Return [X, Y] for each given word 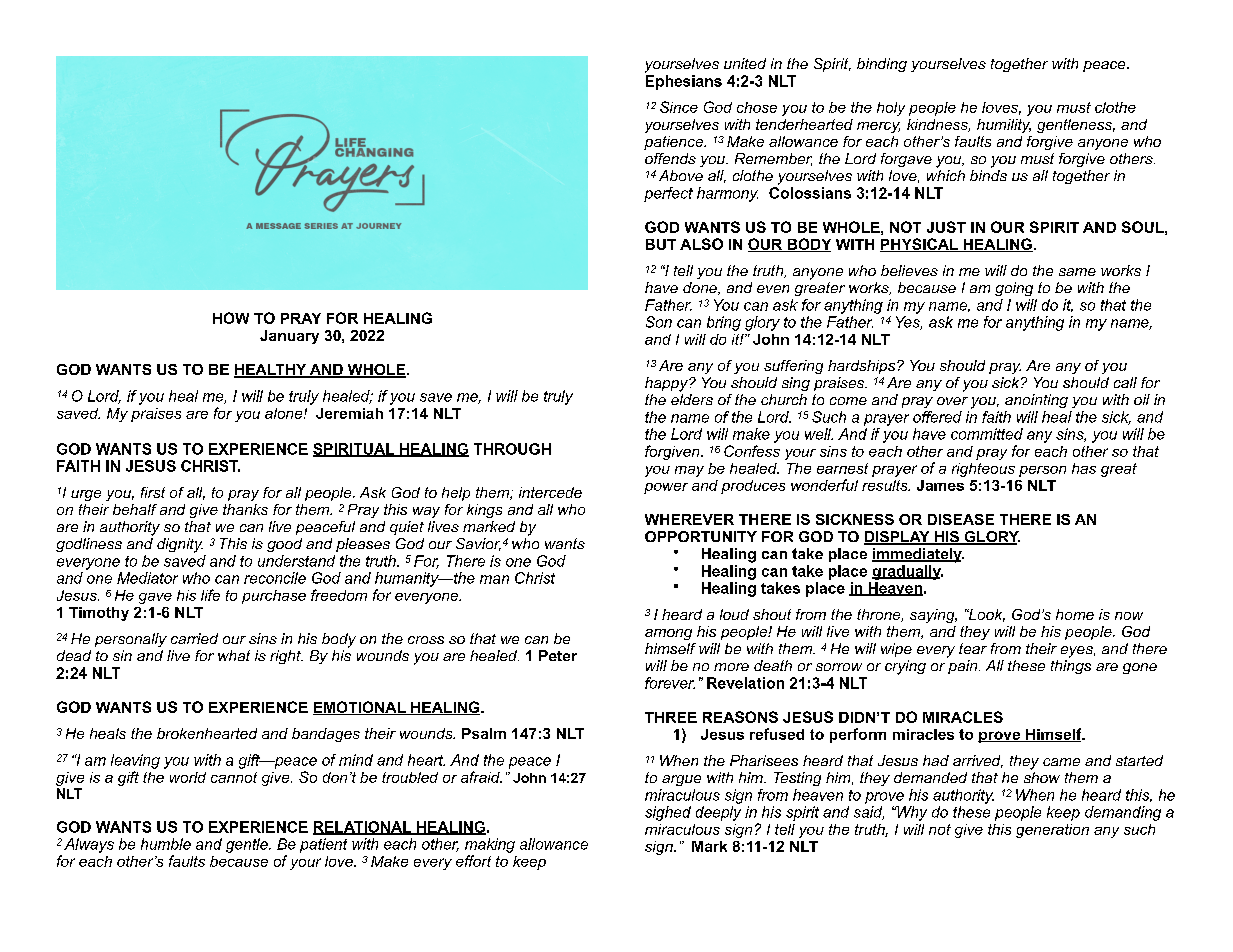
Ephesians [684, 82]
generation [1052, 831]
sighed [668, 813]
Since [679, 107]
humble [166, 844]
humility [1004, 126]
